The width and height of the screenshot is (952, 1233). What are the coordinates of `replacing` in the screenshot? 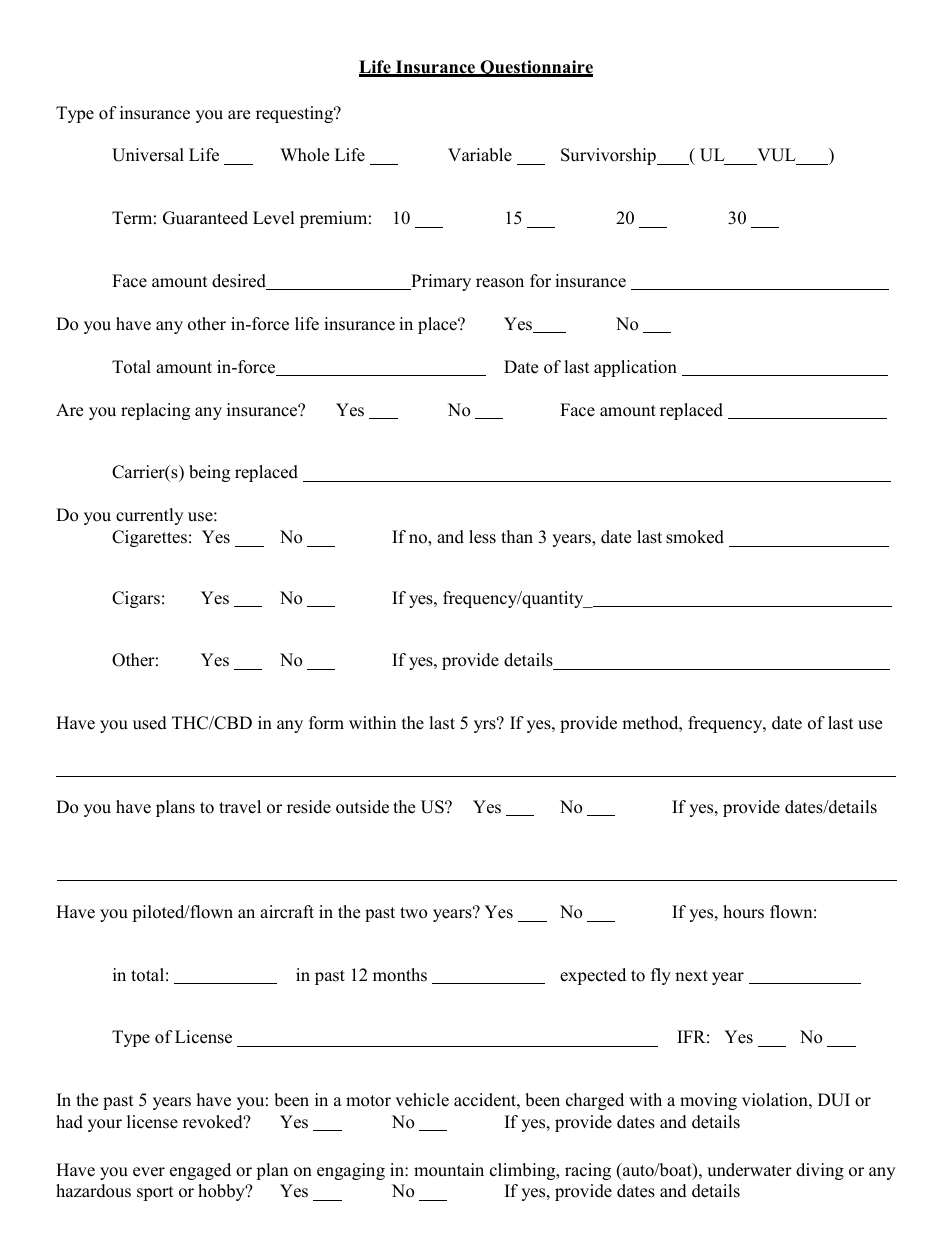 It's located at (155, 411).
